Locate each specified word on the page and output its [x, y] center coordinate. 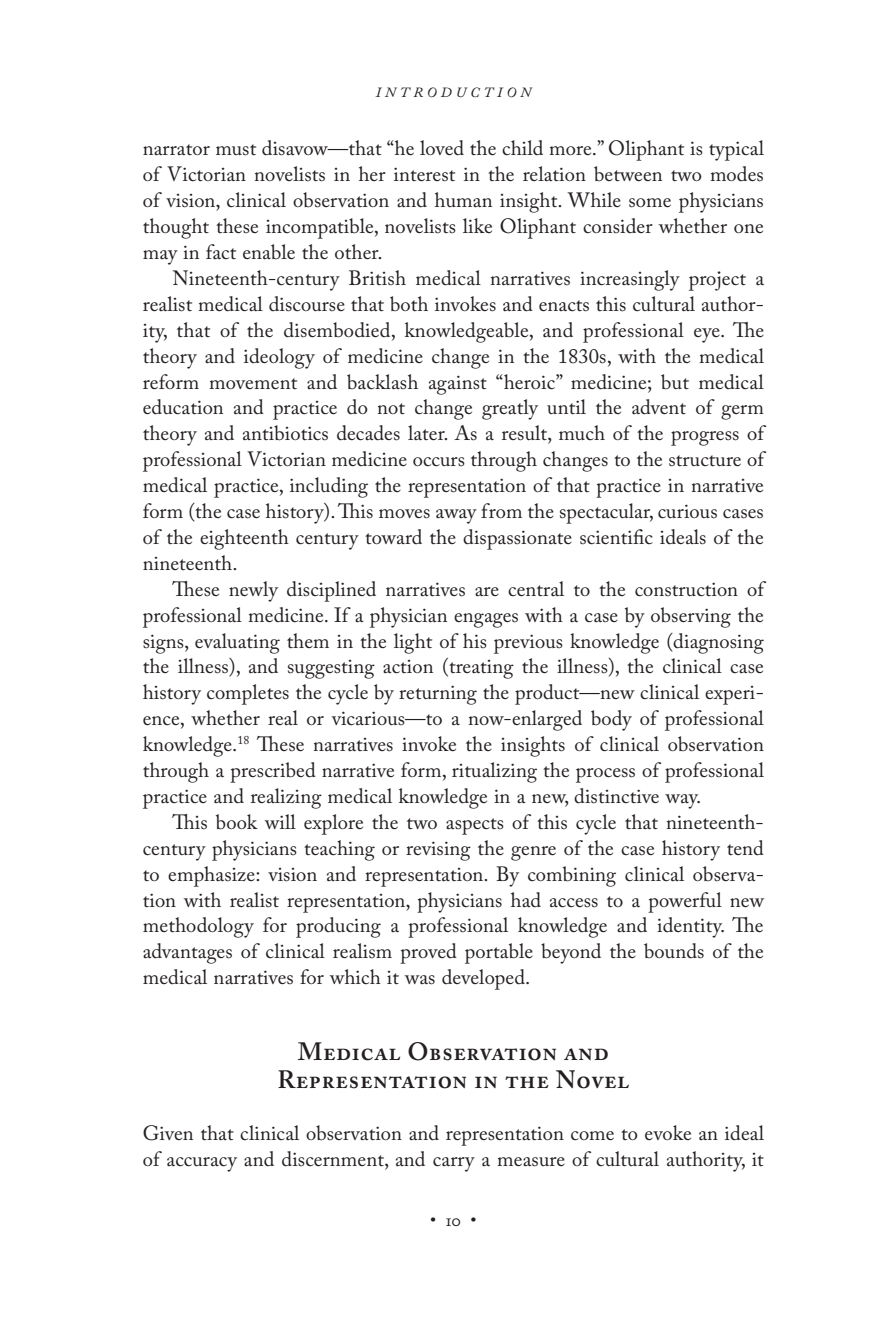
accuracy [202, 1164]
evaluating [237, 643]
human [463, 199]
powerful [685, 902]
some [650, 203]
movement [253, 384]
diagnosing [718, 643]
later [427, 433]
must [236, 150]
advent [659, 407]
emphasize [212, 876]
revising [438, 851]
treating [480, 668]
